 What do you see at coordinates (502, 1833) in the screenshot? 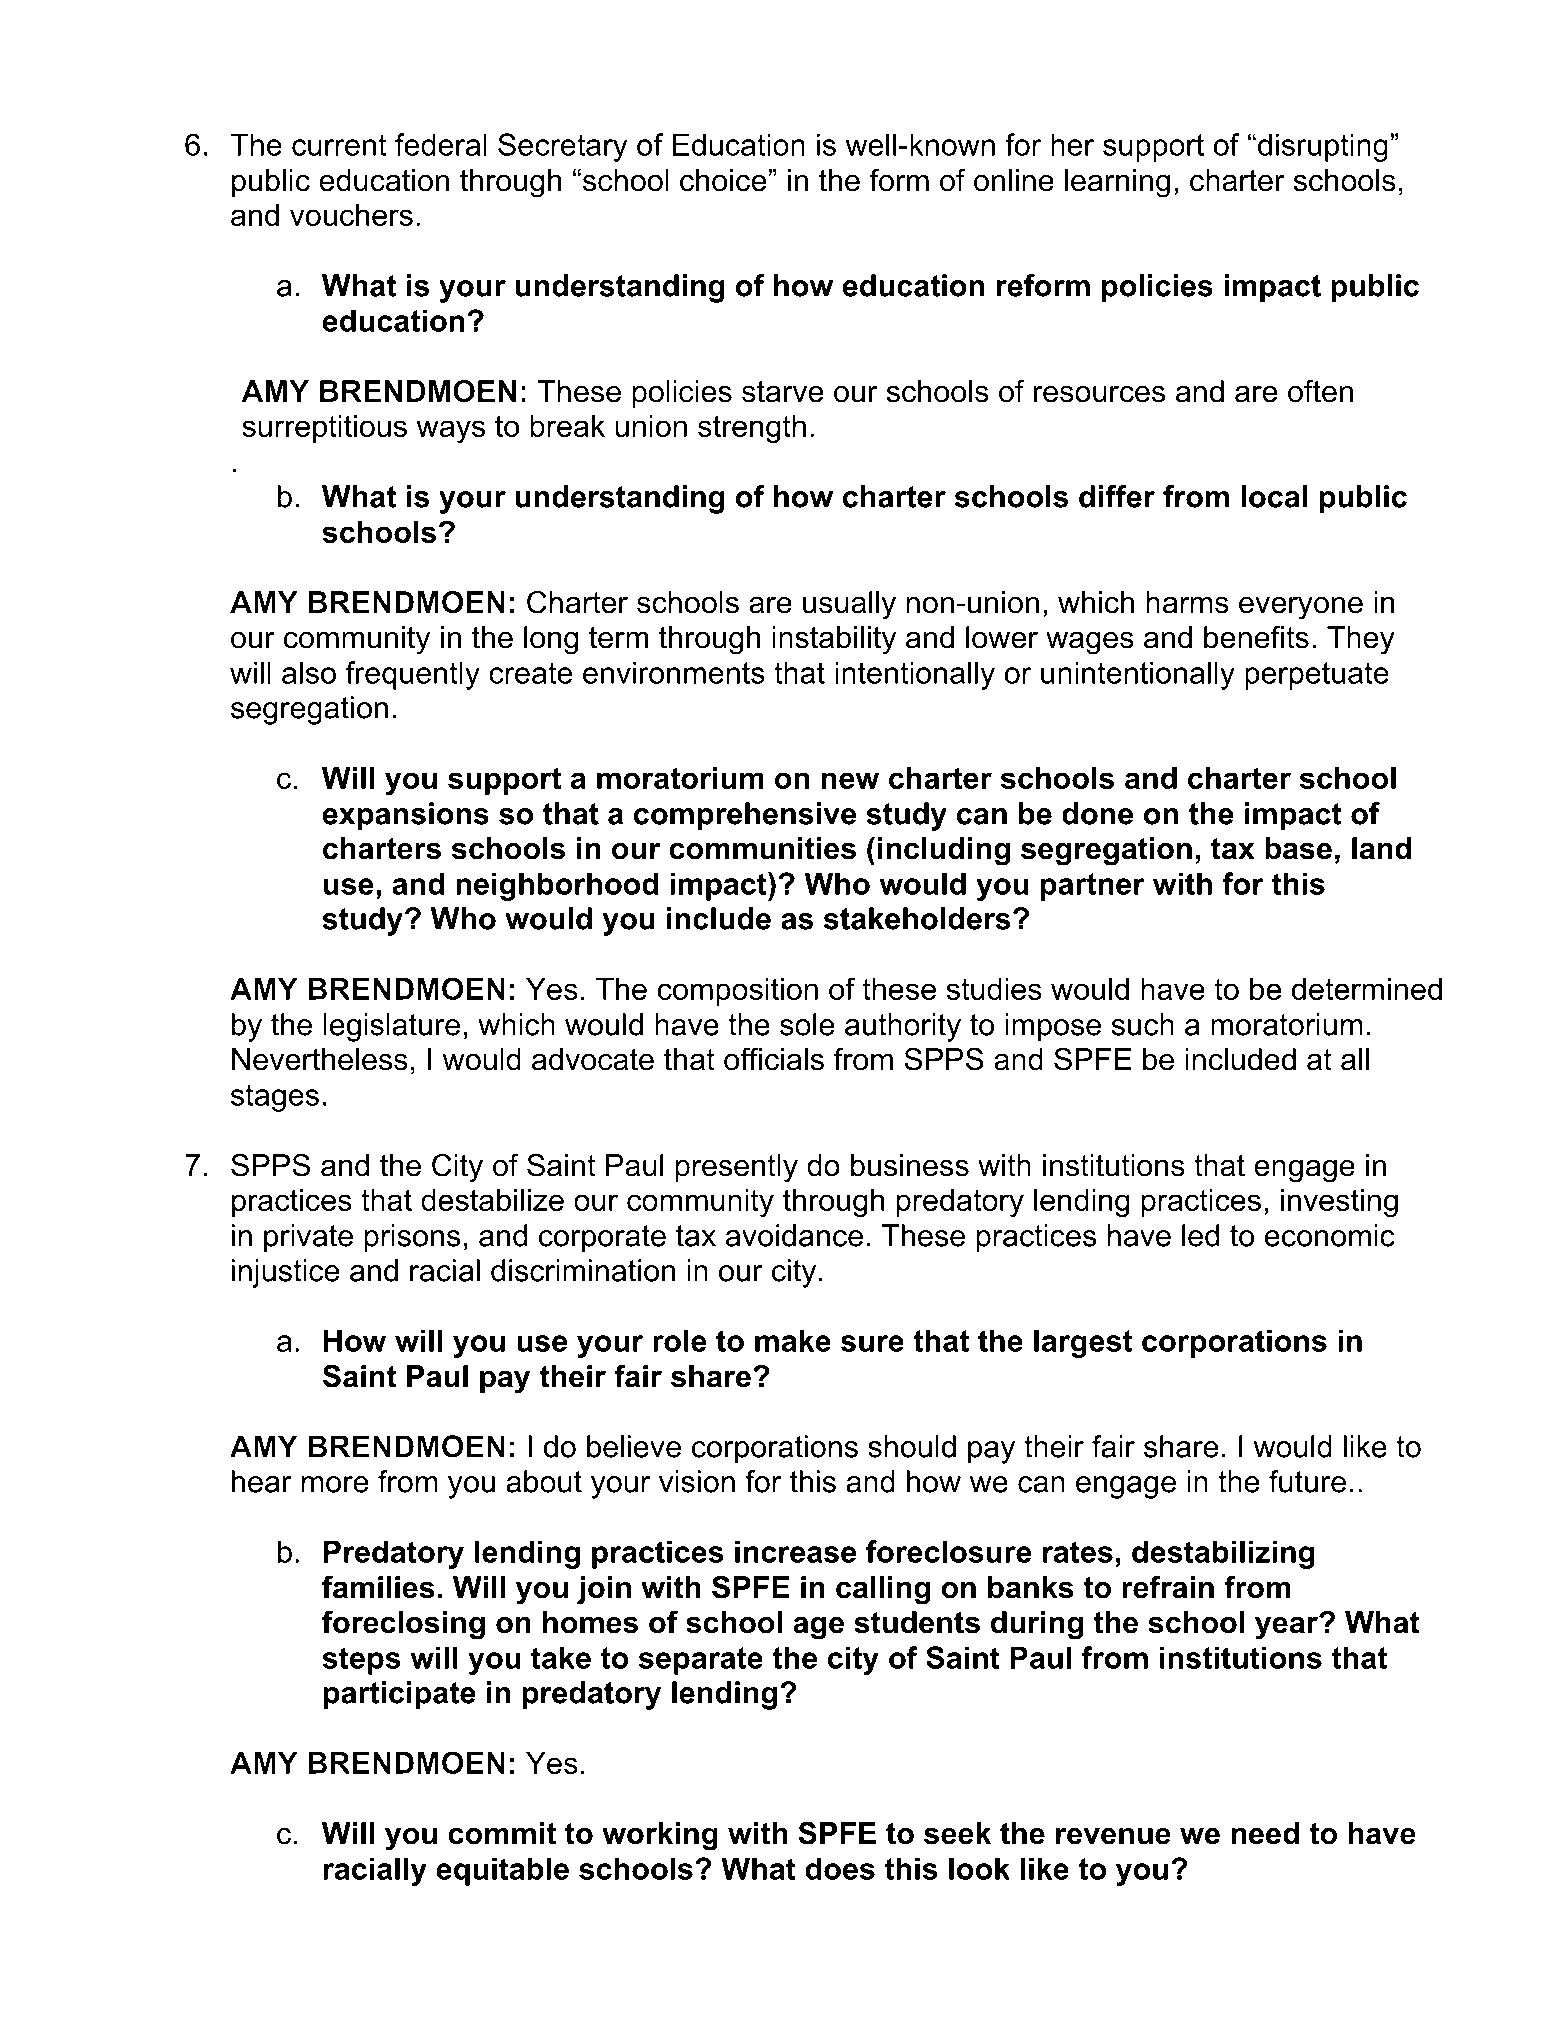
I see `commit` at bounding box center [502, 1833].
